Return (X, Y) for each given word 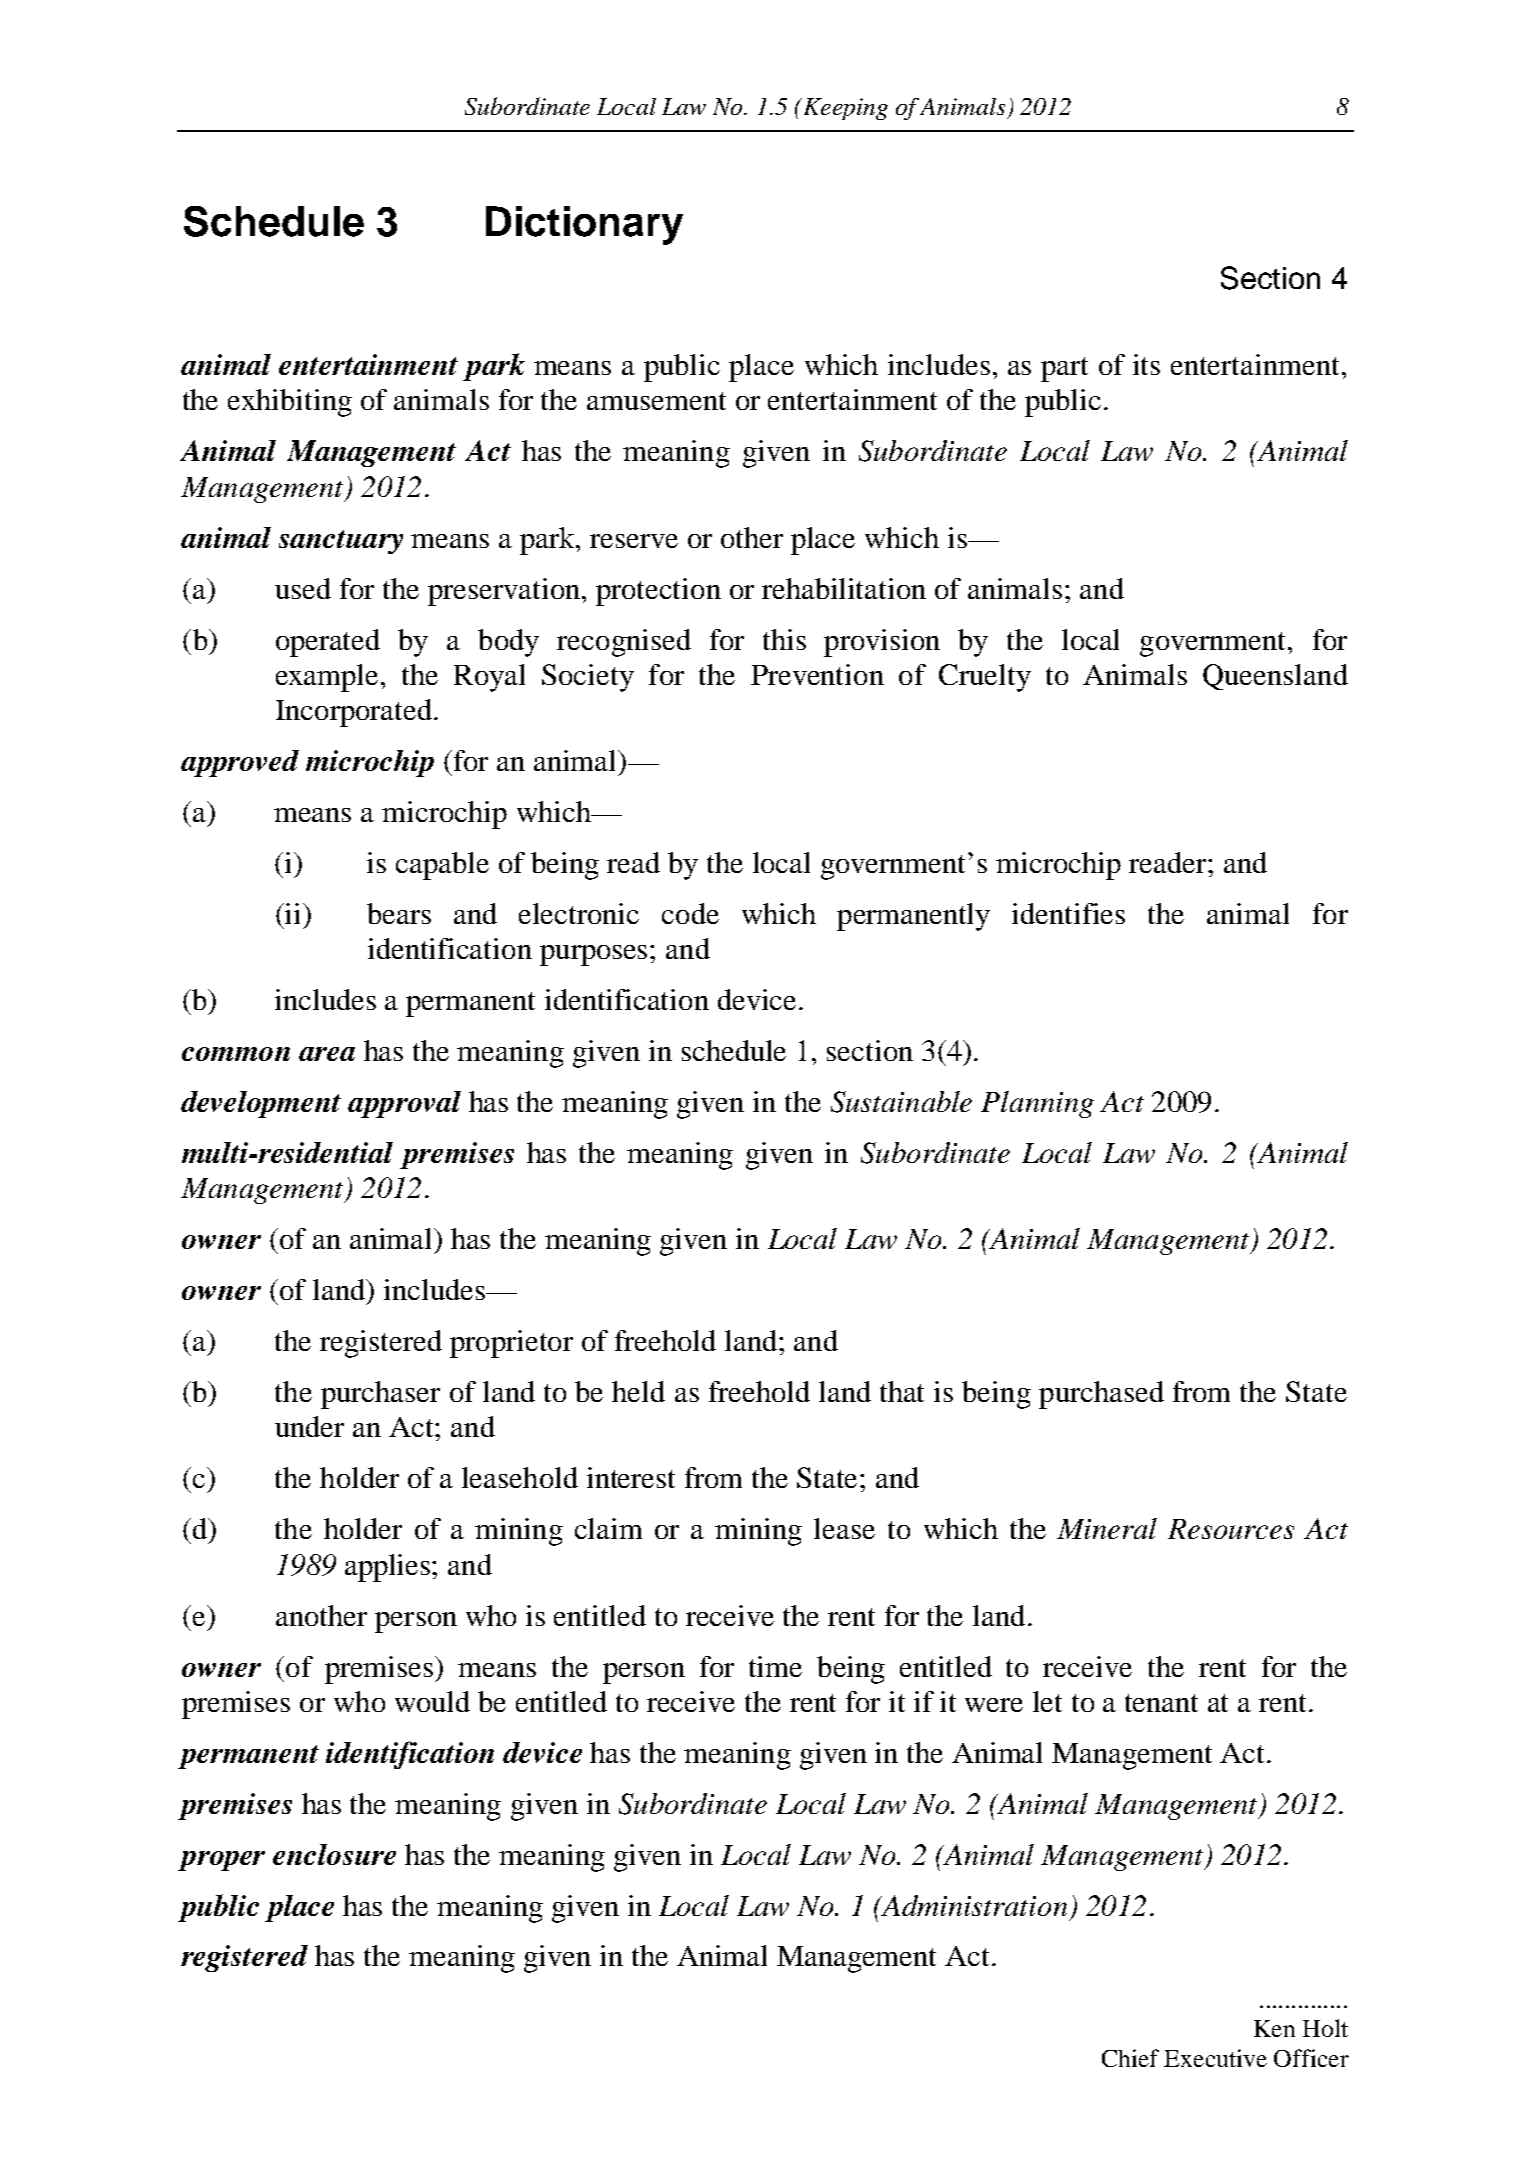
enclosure (334, 1854)
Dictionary (584, 225)
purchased (1101, 1395)
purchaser (380, 1395)
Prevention (817, 674)
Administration (973, 1905)
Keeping (844, 109)
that (902, 1391)
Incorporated (355, 713)
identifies (1068, 913)
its (1146, 364)
